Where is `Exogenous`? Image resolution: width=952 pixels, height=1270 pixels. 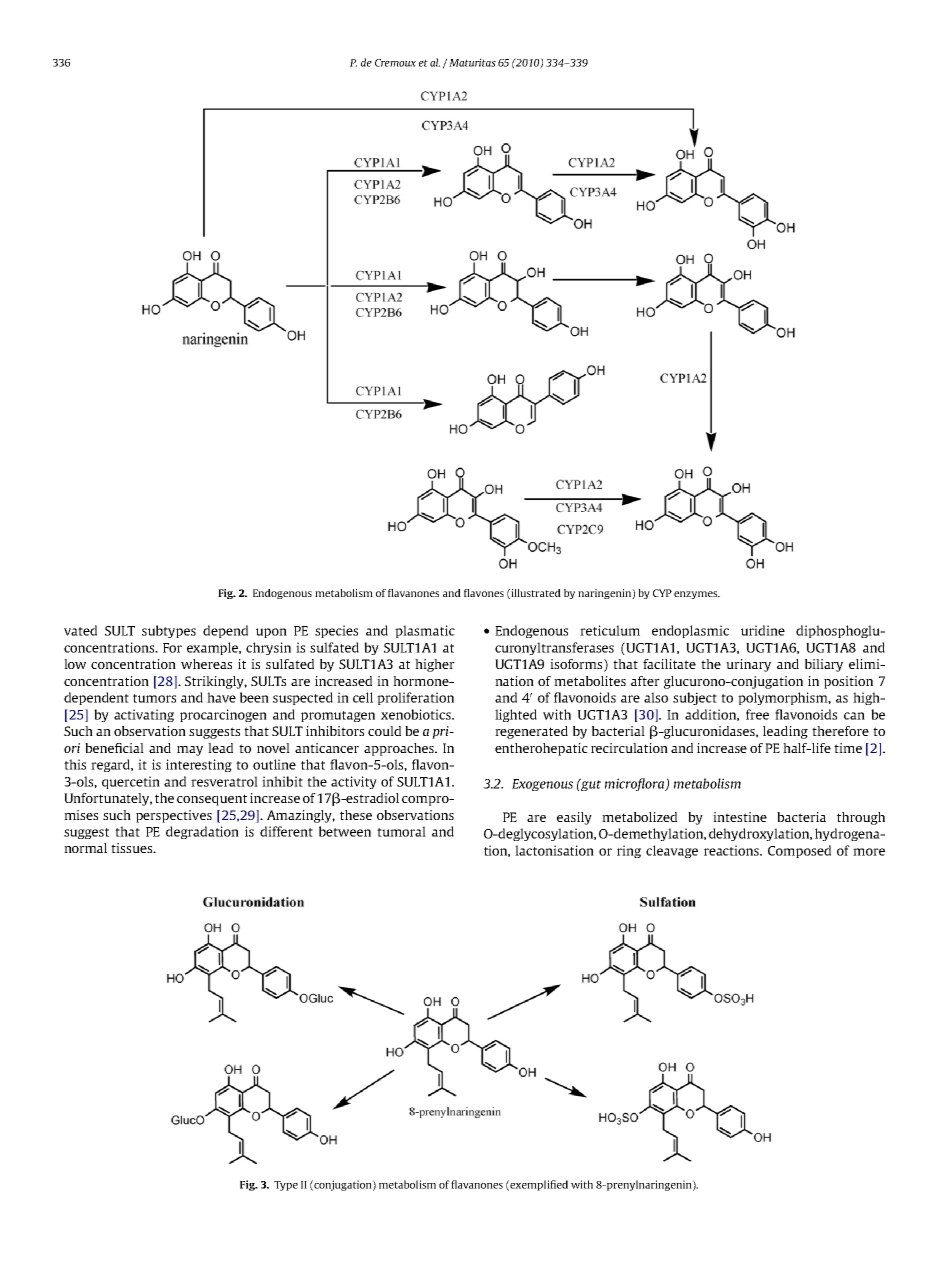 Exogenous is located at coordinates (542, 785).
